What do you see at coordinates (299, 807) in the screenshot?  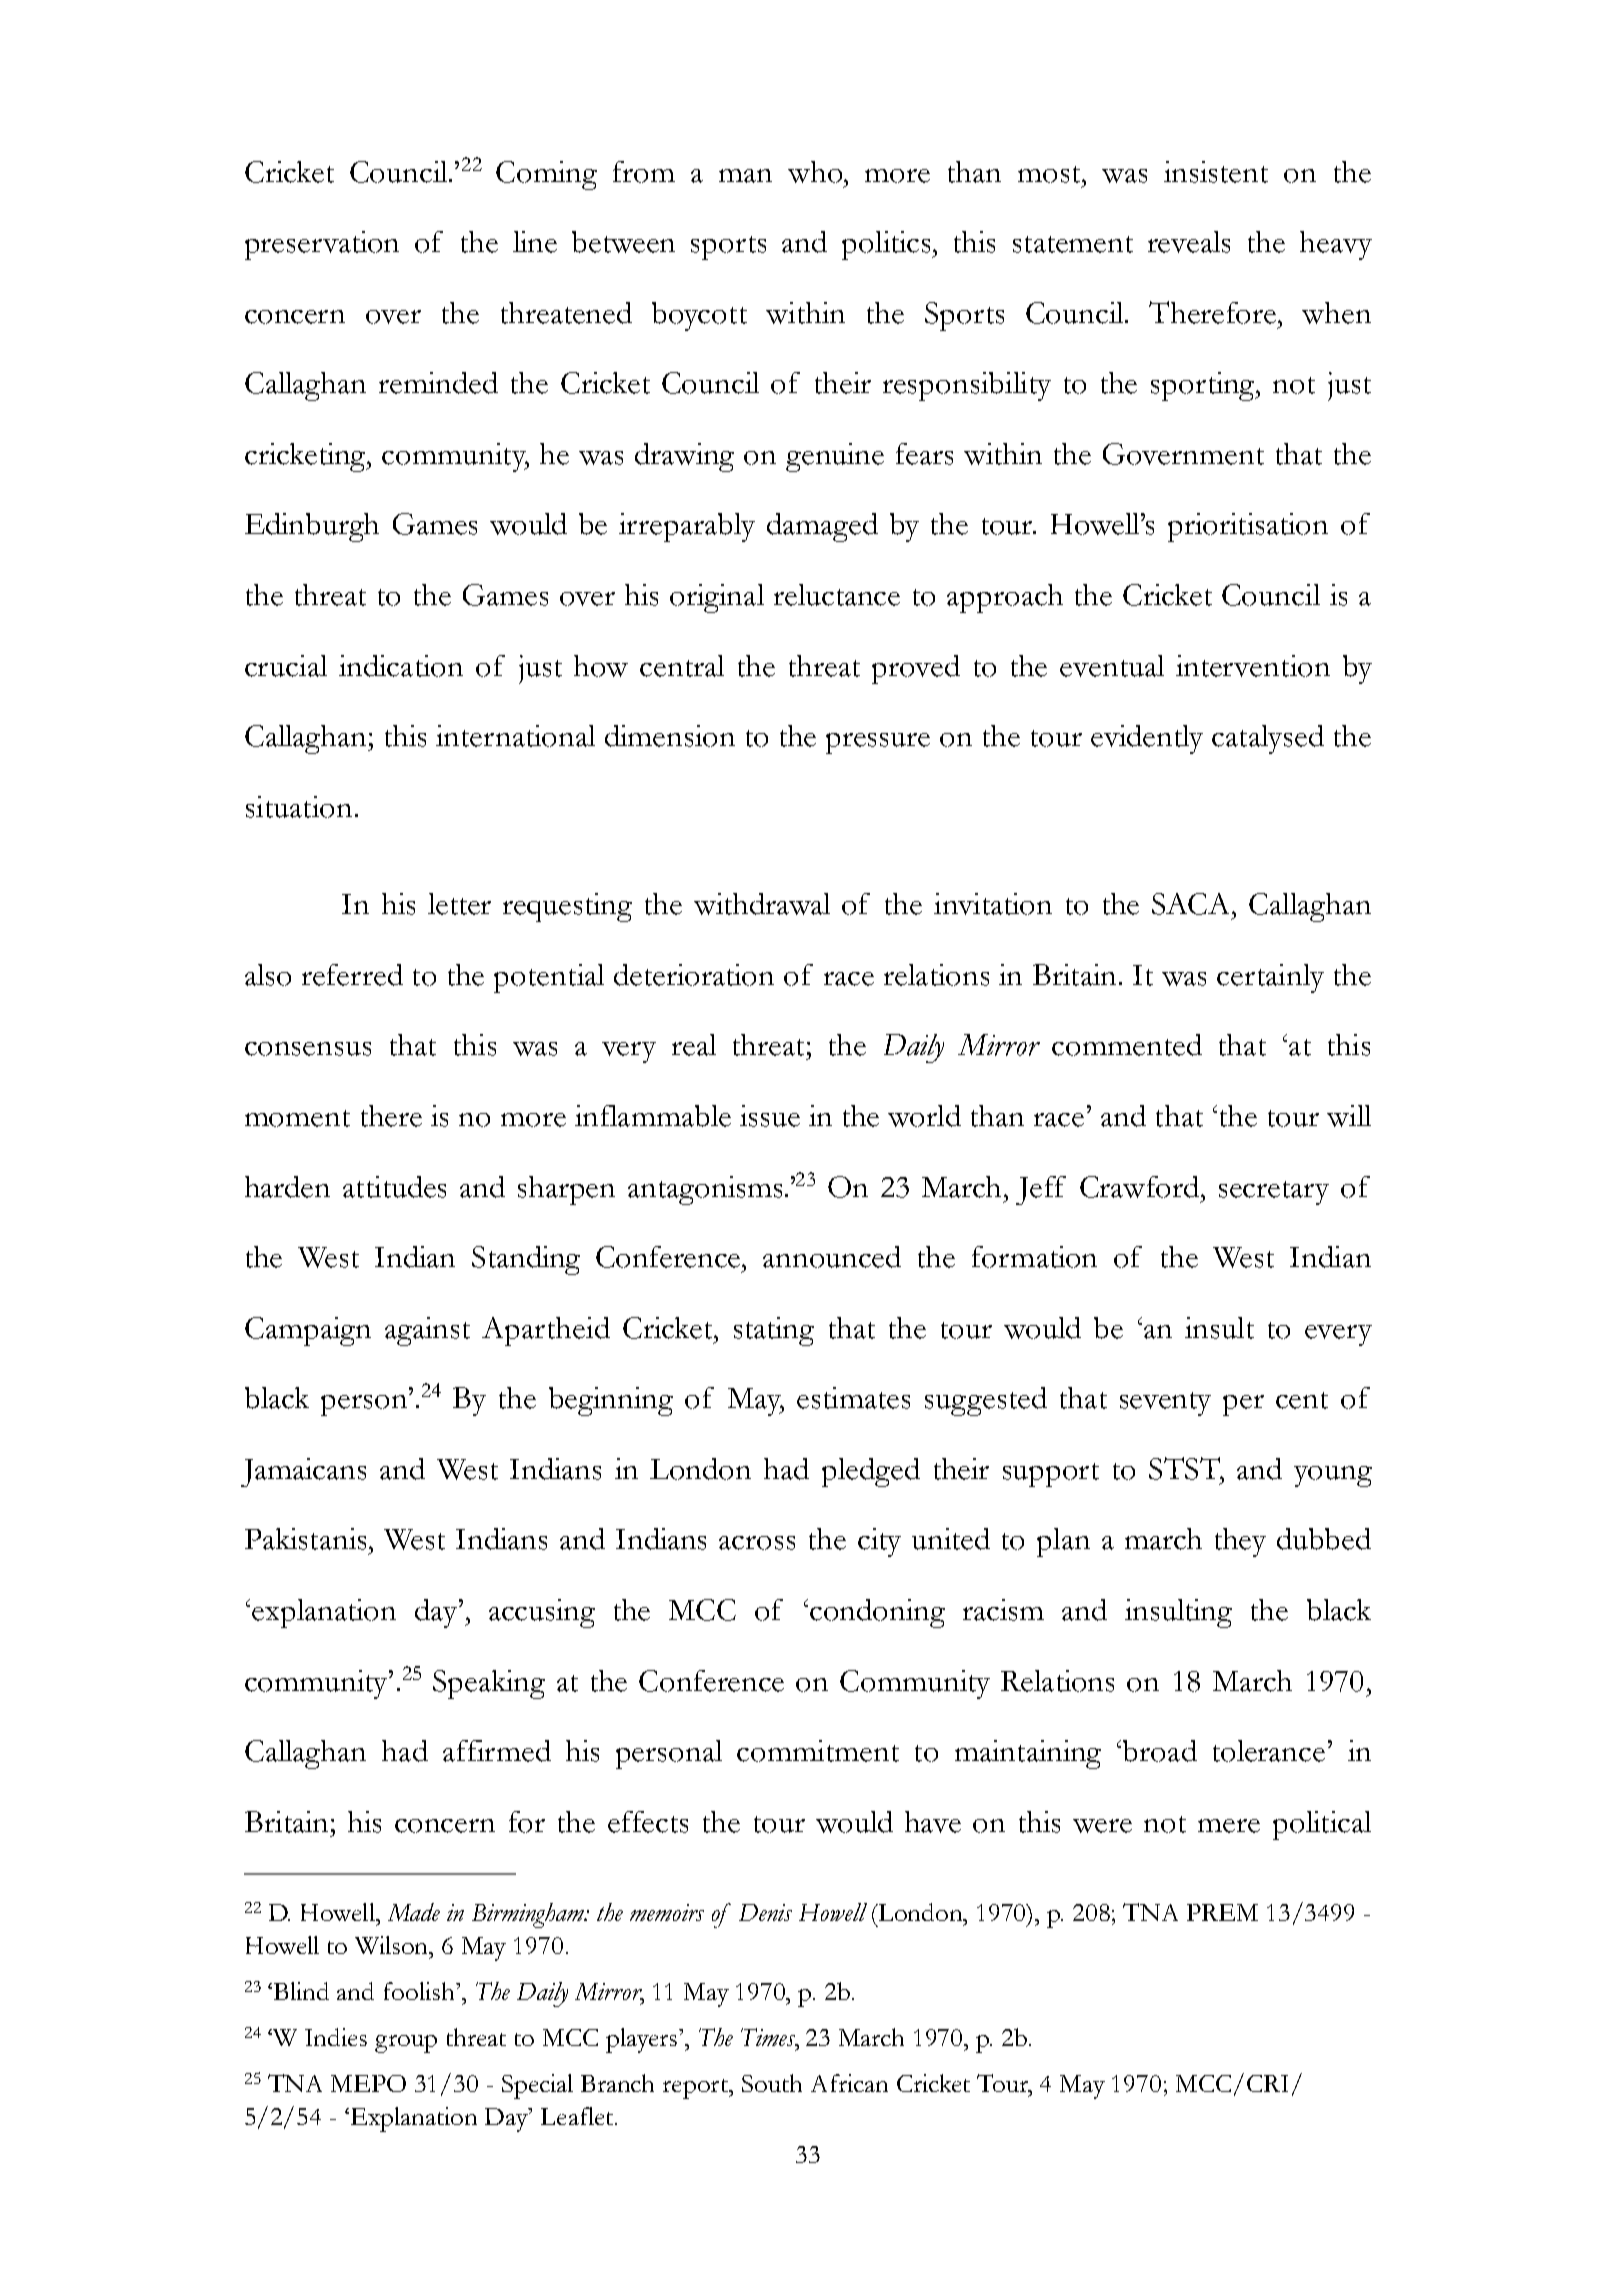 I see `situation` at bounding box center [299, 807].
